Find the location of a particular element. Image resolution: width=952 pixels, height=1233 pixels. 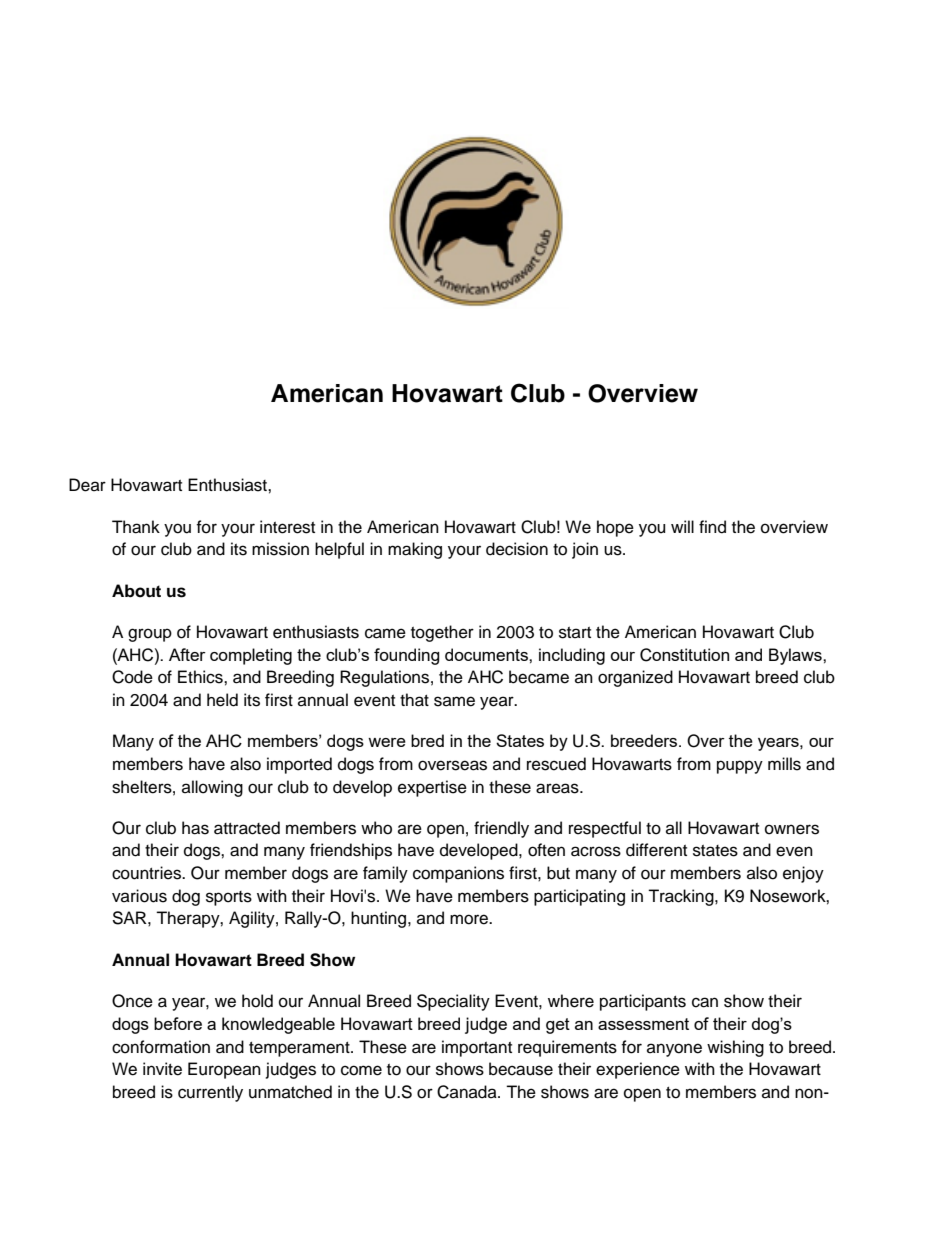

companions is located at coordinates (458, 874).
